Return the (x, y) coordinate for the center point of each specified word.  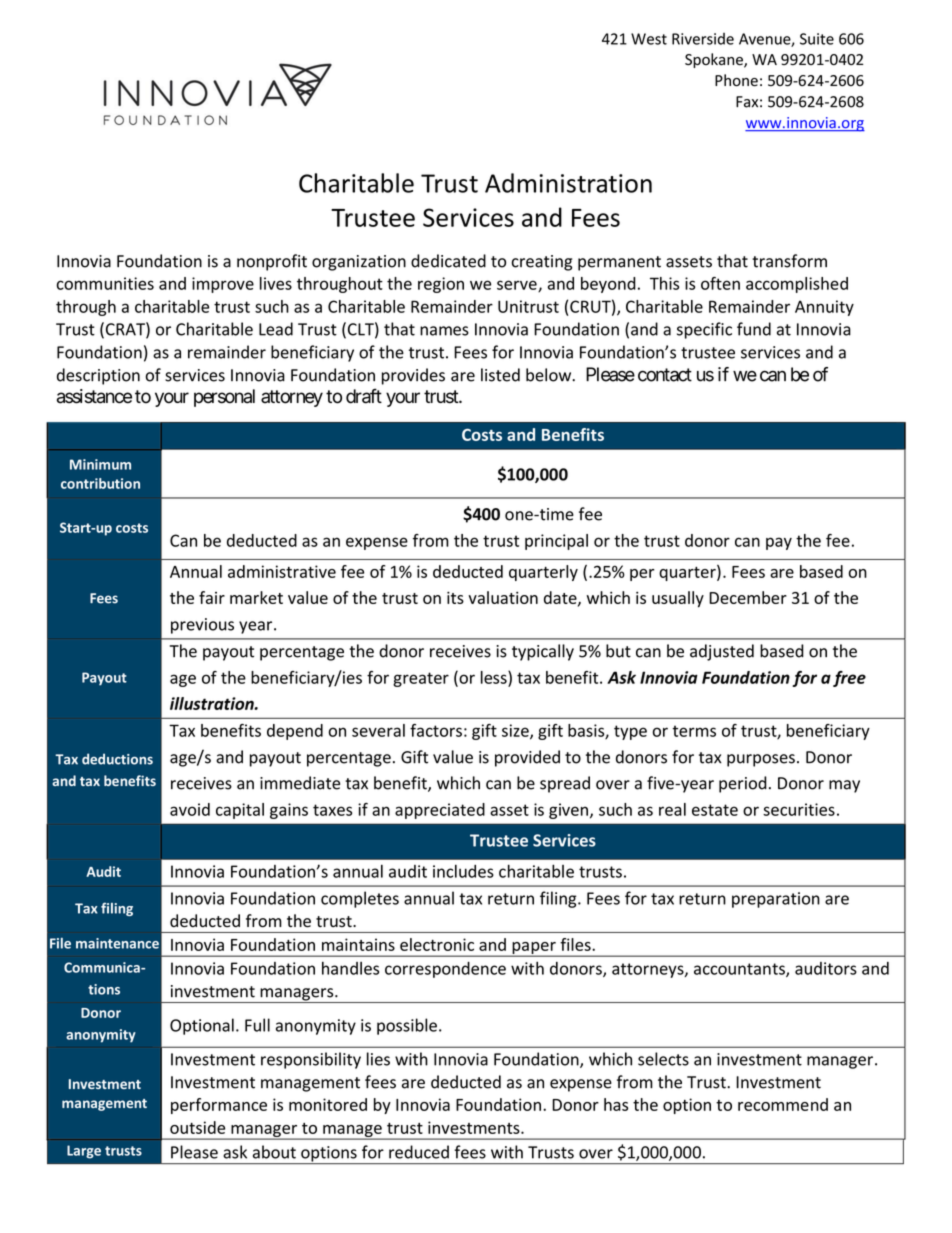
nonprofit (272, 262)
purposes (761, 760)
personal (224, 398)
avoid (190, 809)
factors (436, 730)
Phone (736, 80)
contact (665, 375)
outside (197, 1127)
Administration (568, 183)
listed (500, 375)
